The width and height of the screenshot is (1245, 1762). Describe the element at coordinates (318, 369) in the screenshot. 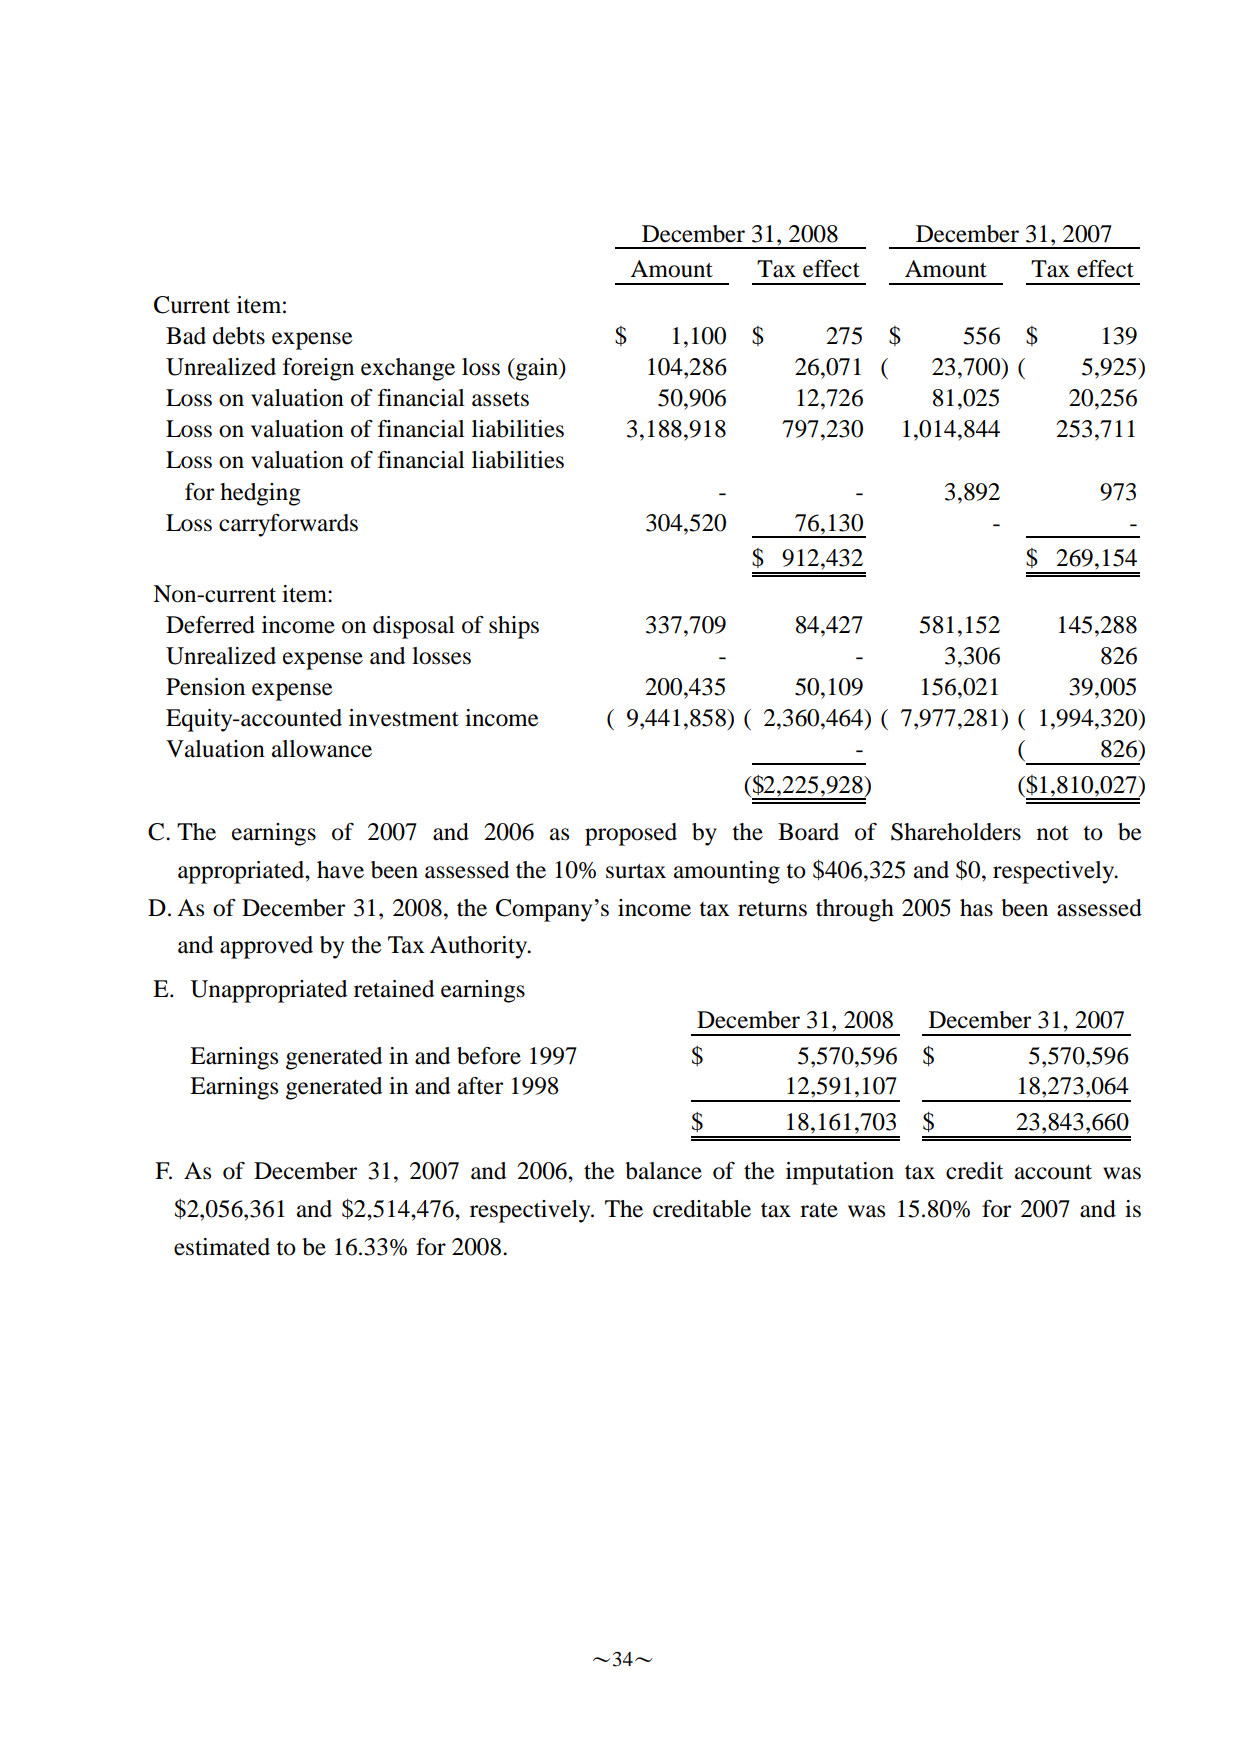

I see `foreign` at that location.
